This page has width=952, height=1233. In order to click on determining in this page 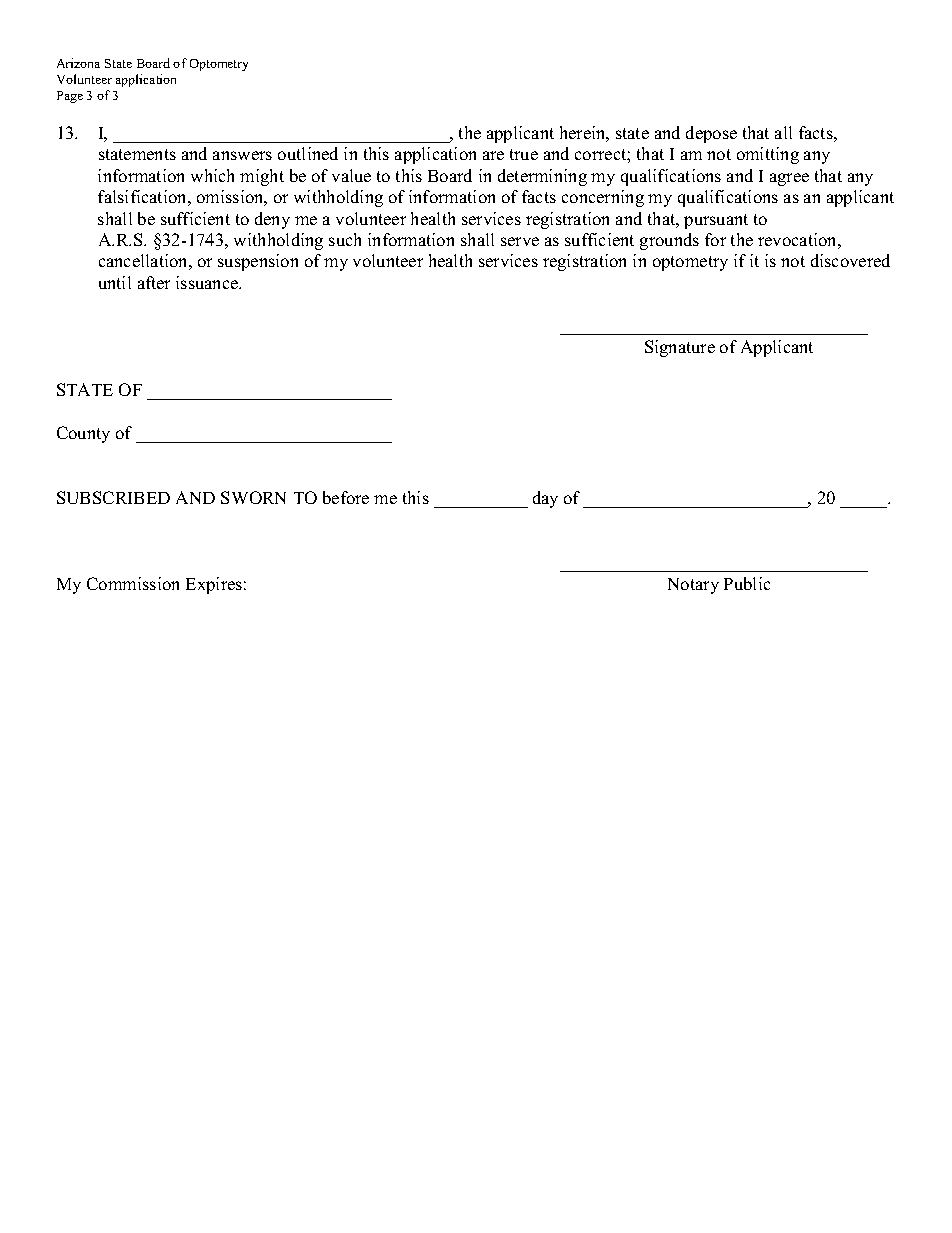, I will do `click(542, 177)`.
